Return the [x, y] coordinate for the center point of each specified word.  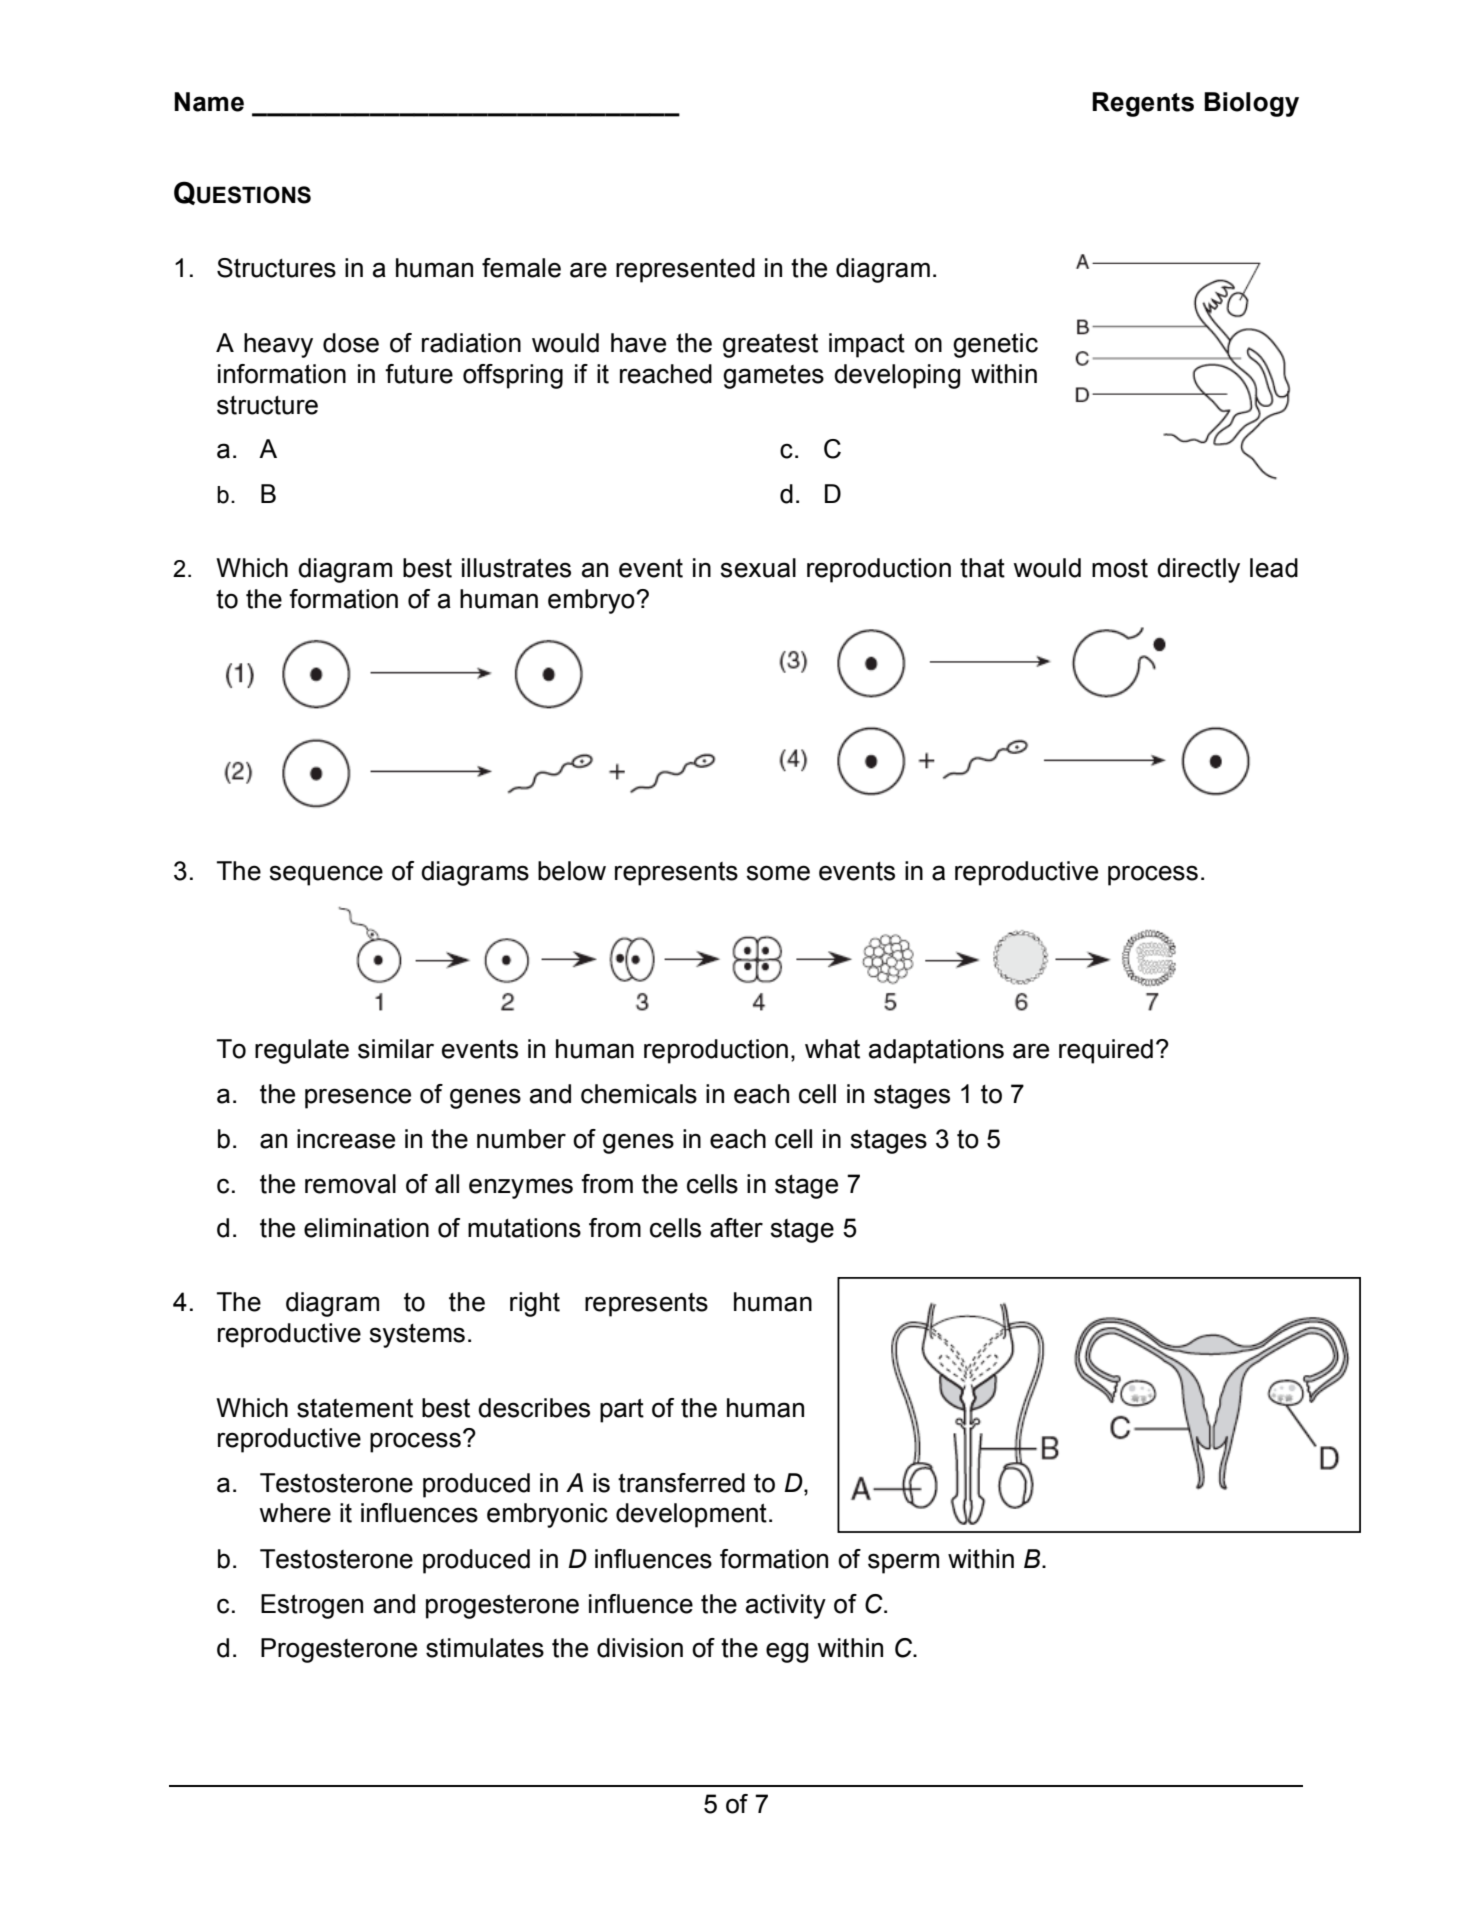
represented [685, 270]
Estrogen [312, 1606]
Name [209, 102]
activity [786, 1606]
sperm [903, 1563]
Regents [1143, 104]
